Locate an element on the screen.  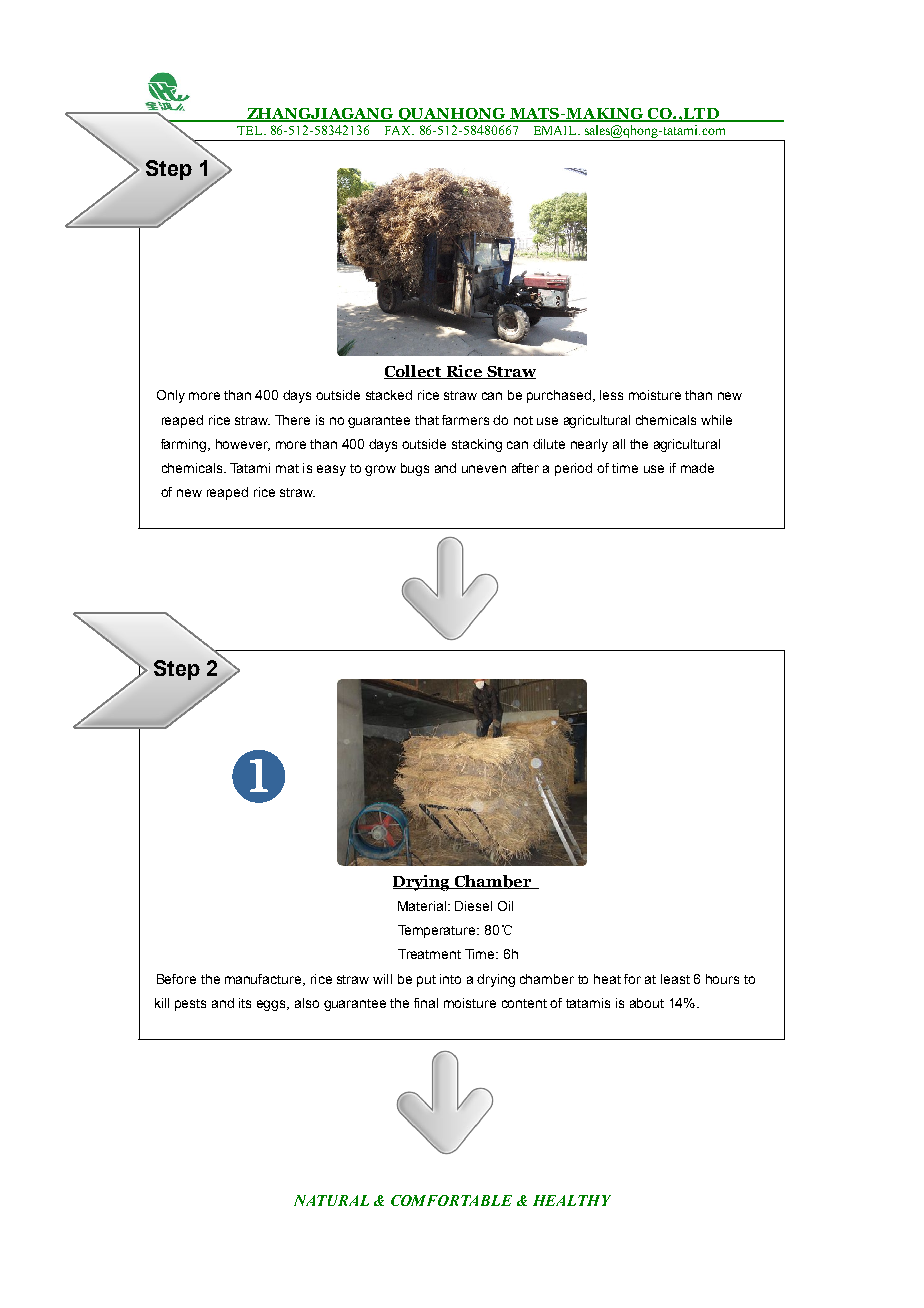
least is located at coordinates (675, 979).
